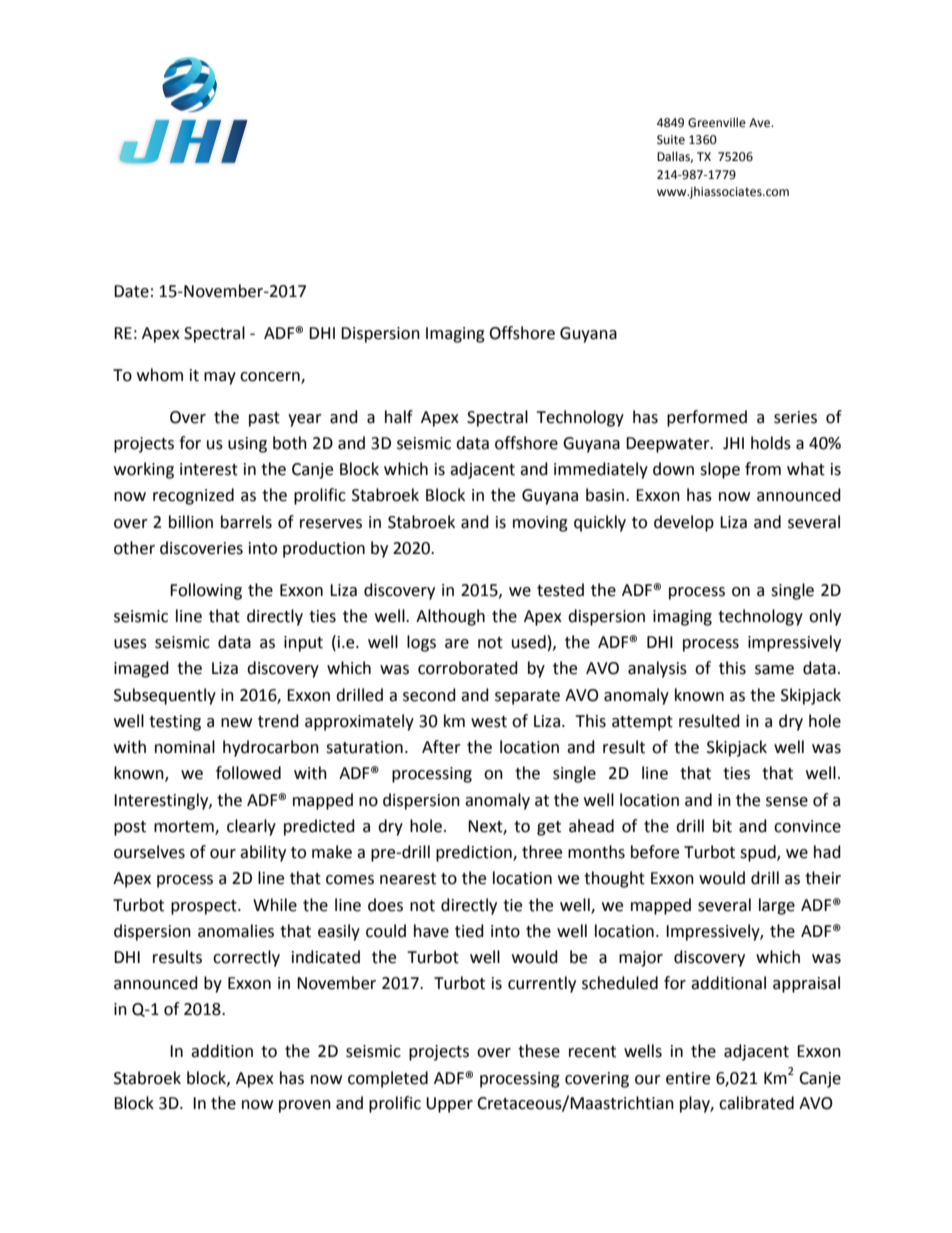 The image size is (952, 1233). What do you see at coordinates (671, 140) in the image?
I see `Suite` at bounding box center [671, 140].
